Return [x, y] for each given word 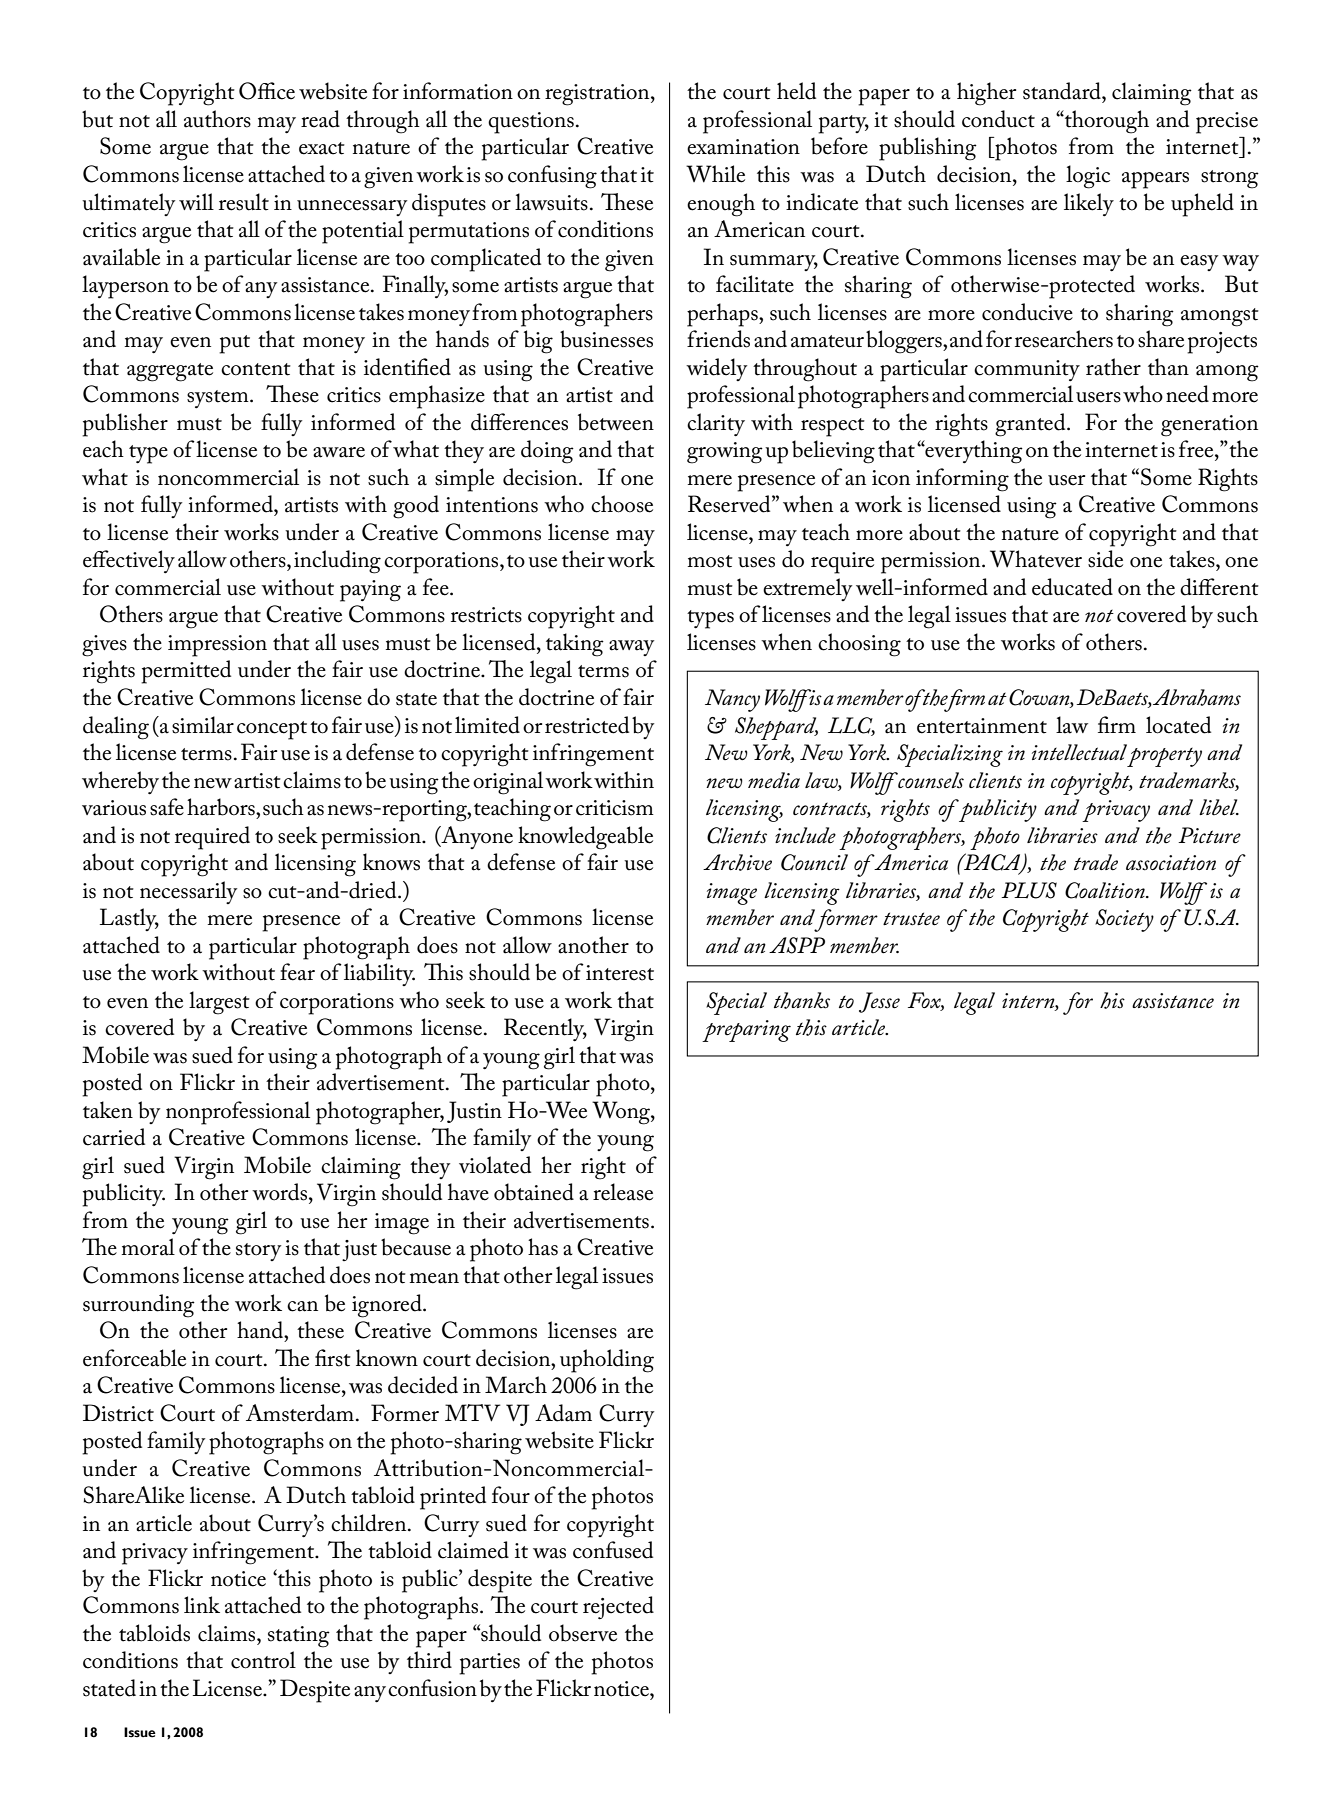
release [623, 1192]
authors [217, 119]
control [263, 1660]
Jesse [879, 1002]
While [715, 174]
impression [217, 646]
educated [1072, 587]
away [631, 648]
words [279, 1192]
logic [1088, 177]
